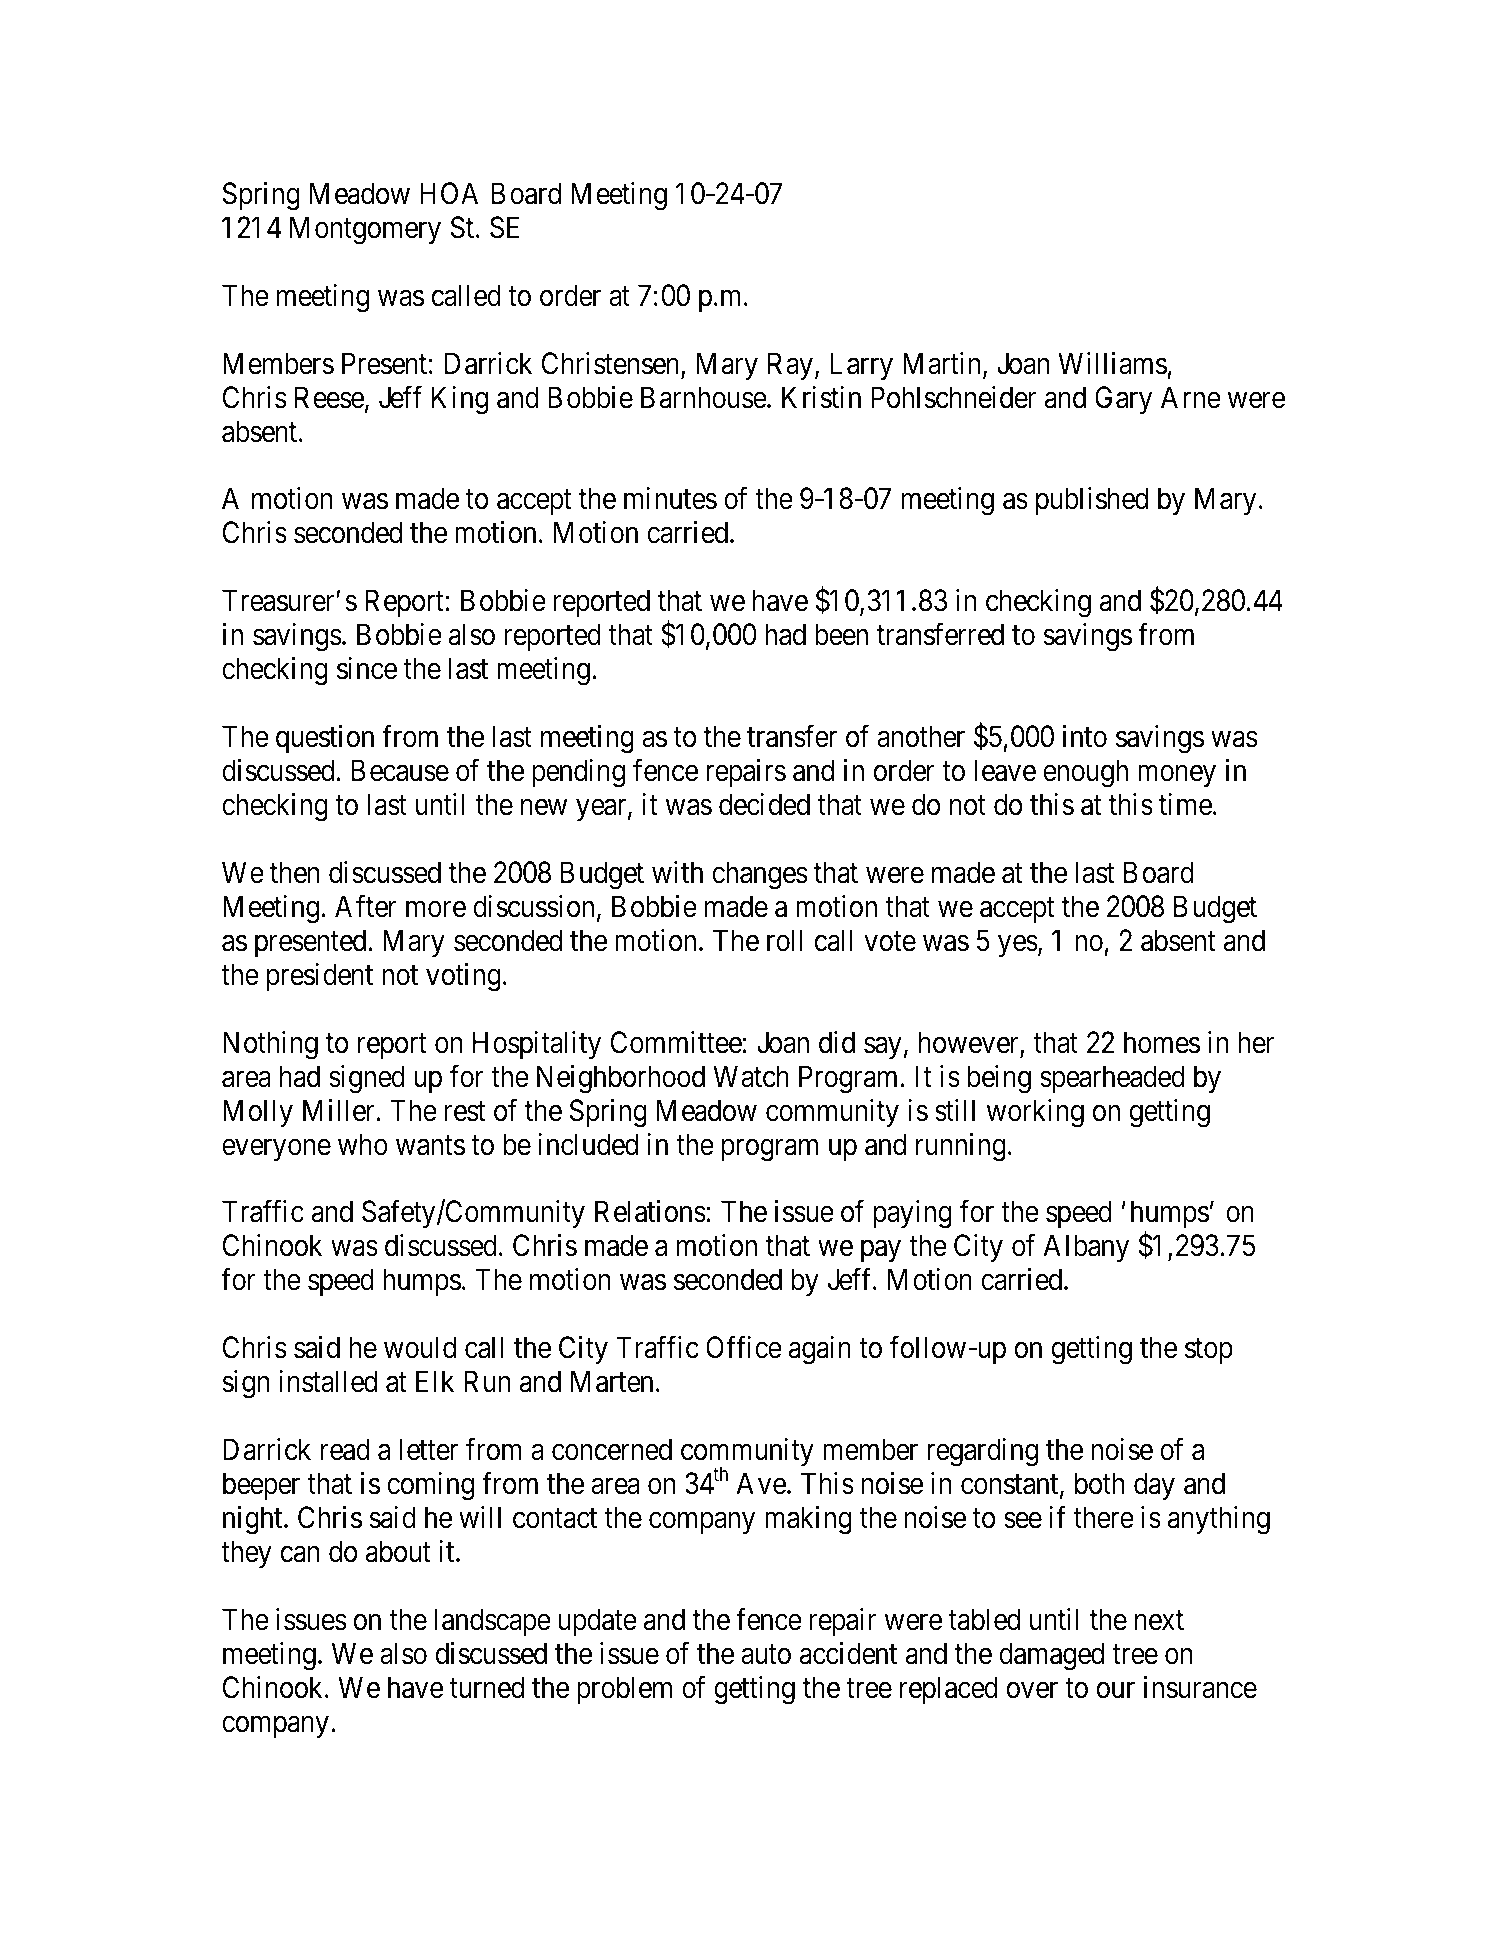 The width and height of the screenshot is (1506, 1949). Describe the element at coordinates (400, 771) in the screenshot. I see `Because` at that location.
